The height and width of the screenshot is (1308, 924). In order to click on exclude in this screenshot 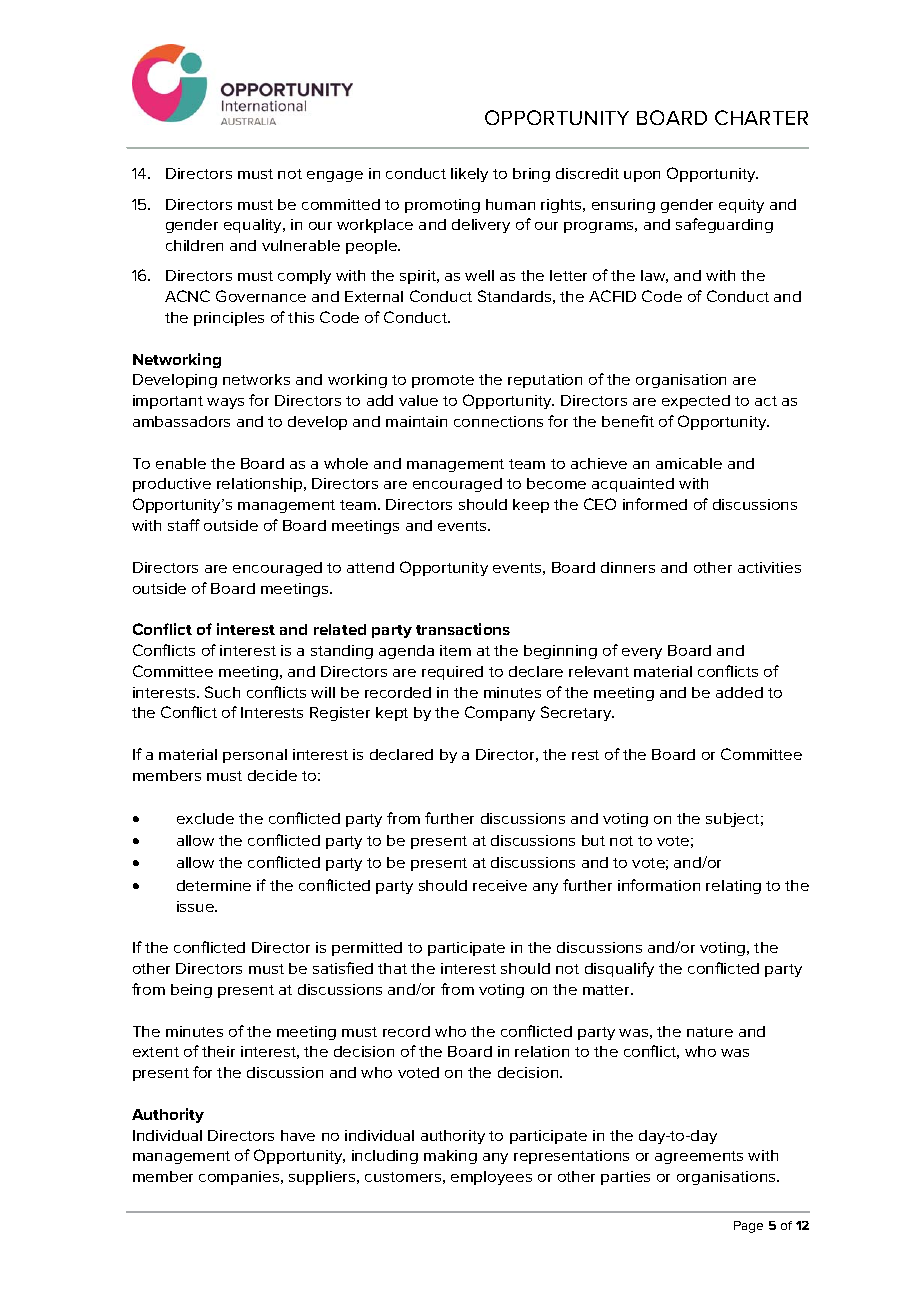, I will do `click(205, 818)`.
